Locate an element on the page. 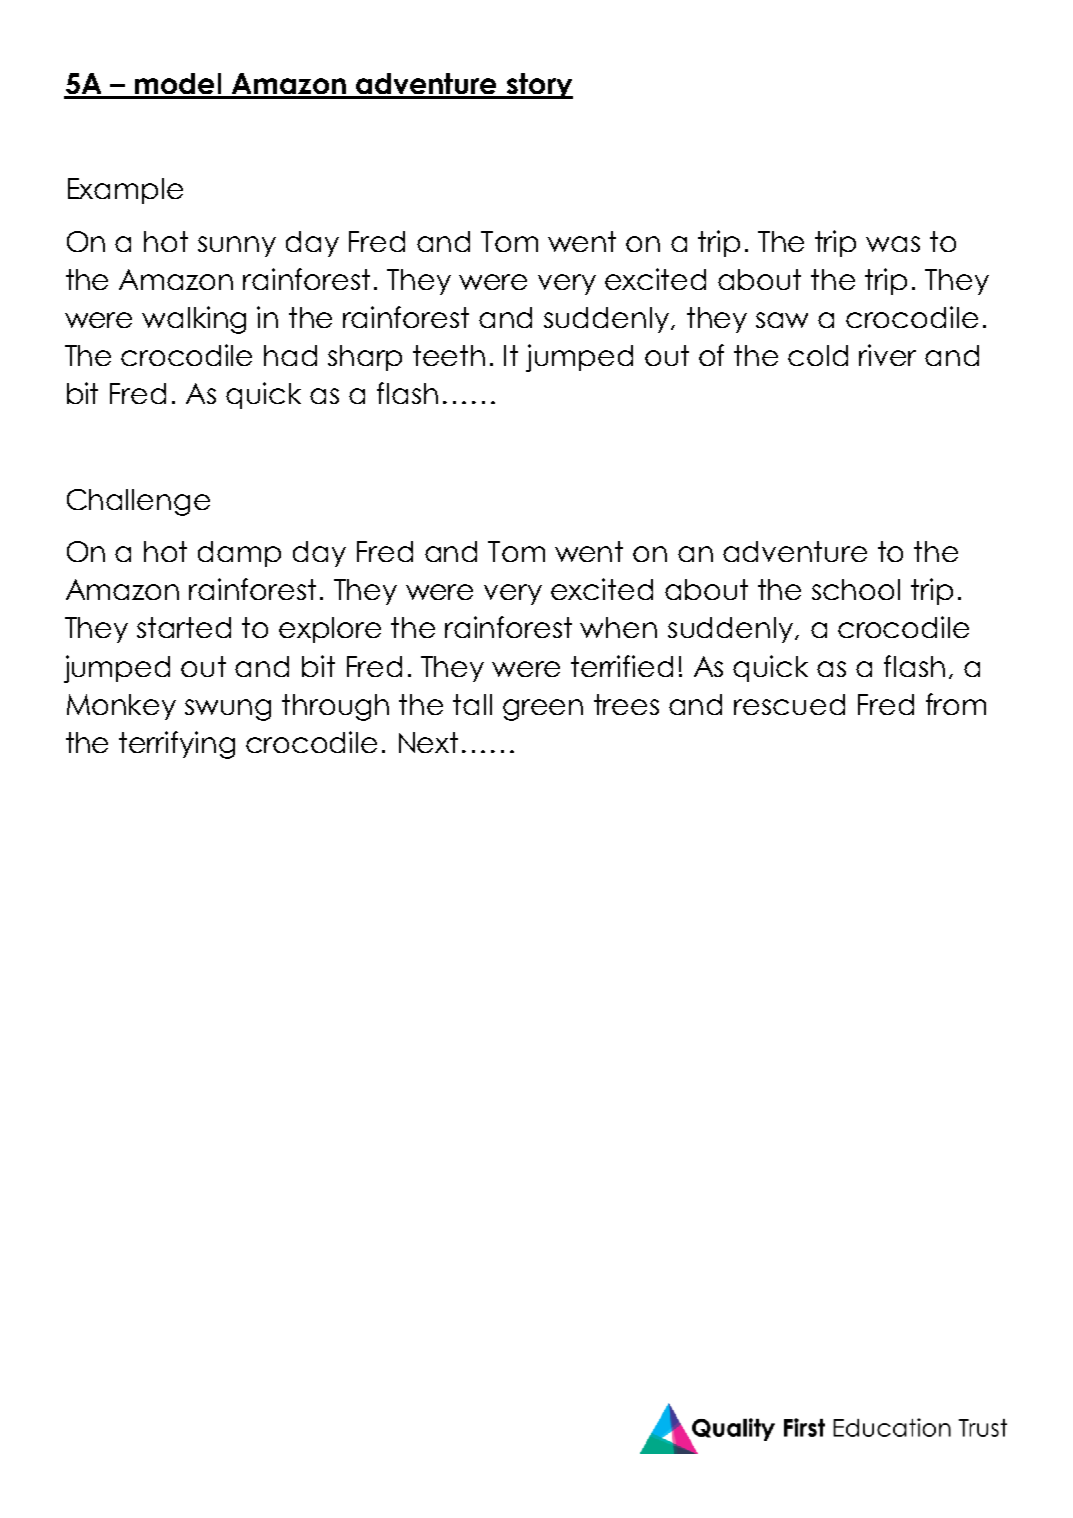  school is located at coordinates (856, 589).
